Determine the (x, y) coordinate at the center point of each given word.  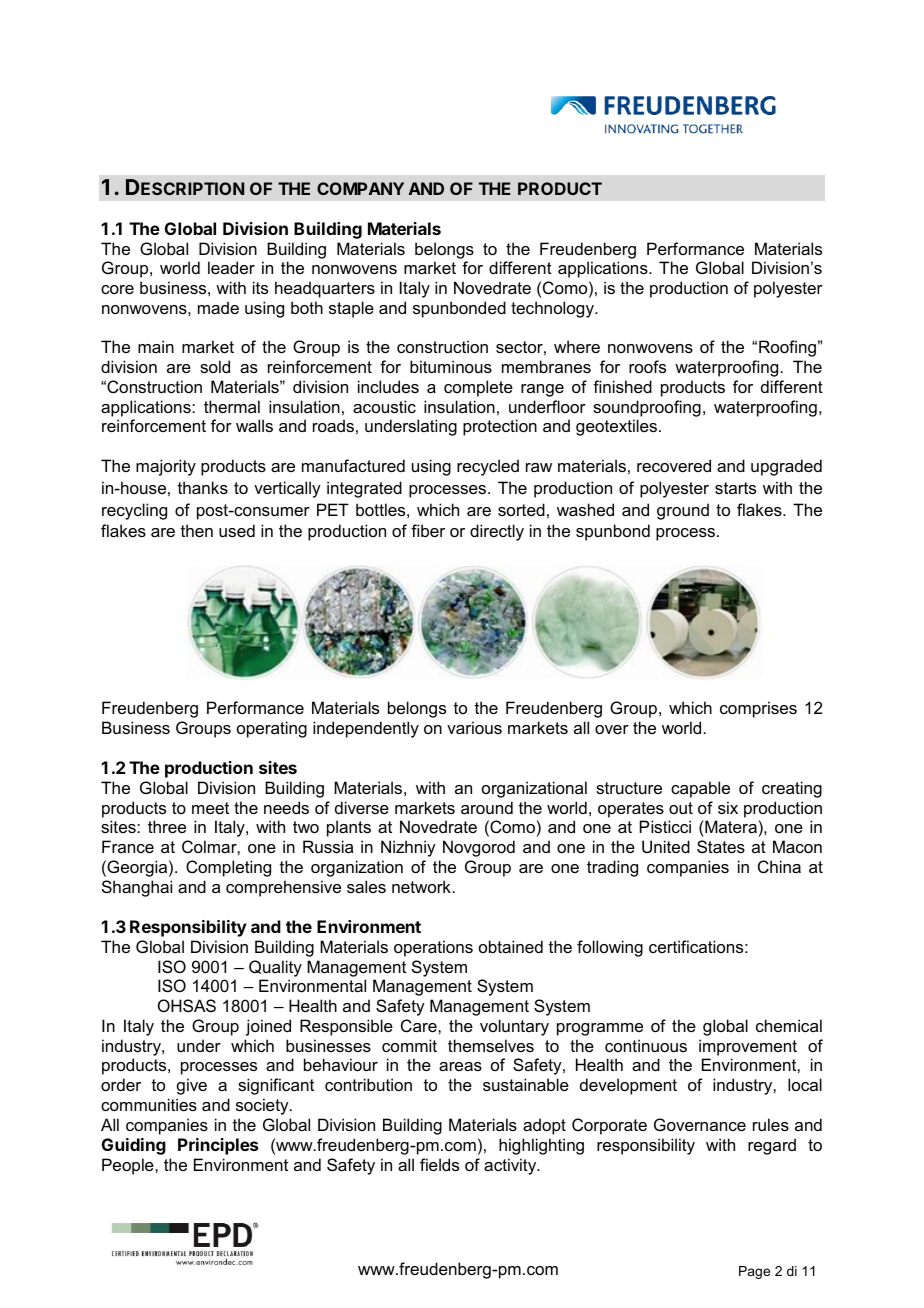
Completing (228, 868)
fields (439, 1164)
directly (497, 532)
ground (683, 511)
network (421, 886)
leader (231, 267)
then (197, 530)
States (721, 846)
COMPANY (360, 188)
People (129, 1166)
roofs (647, 366)
